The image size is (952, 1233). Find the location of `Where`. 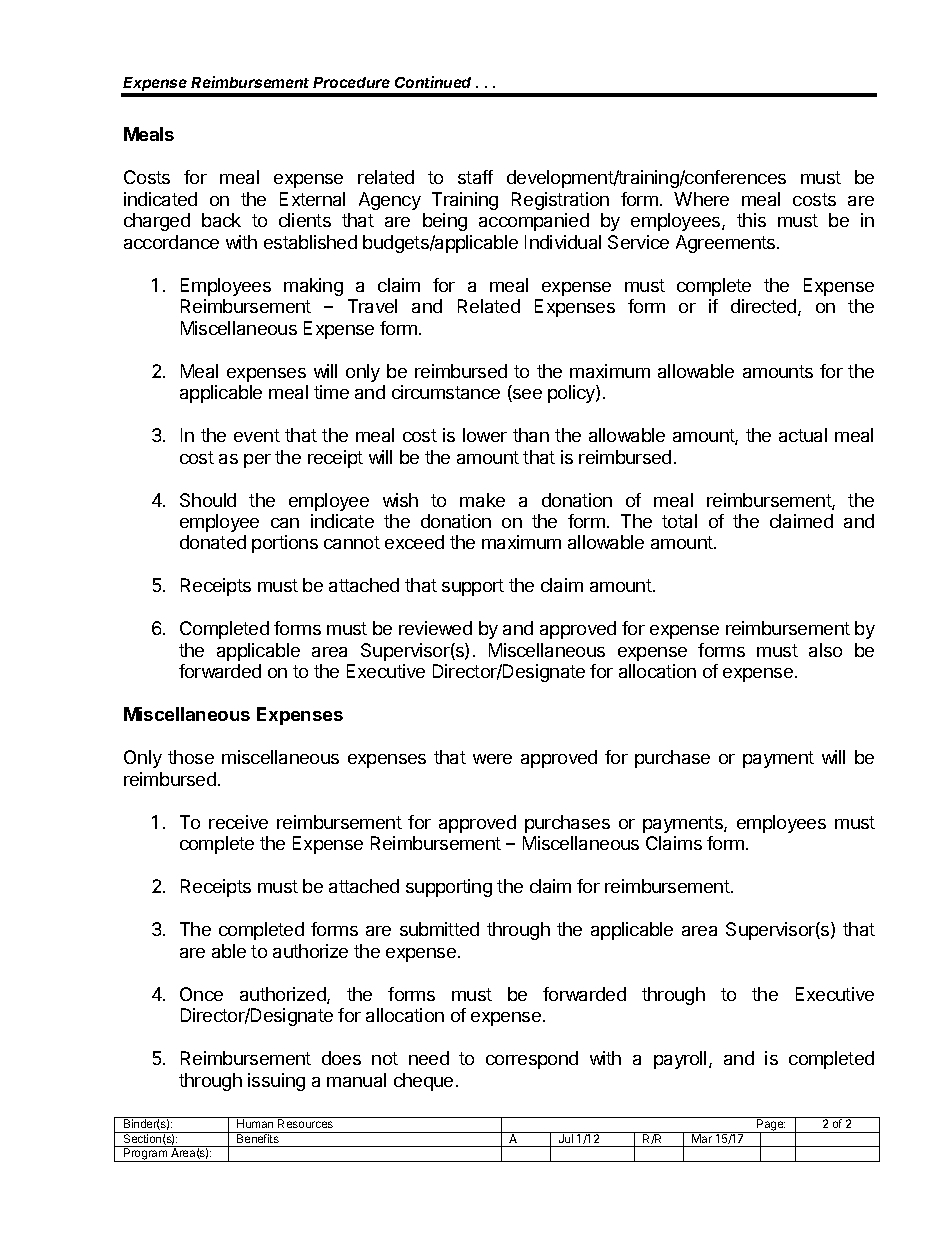

Where is located at coordinates (701, 199).
